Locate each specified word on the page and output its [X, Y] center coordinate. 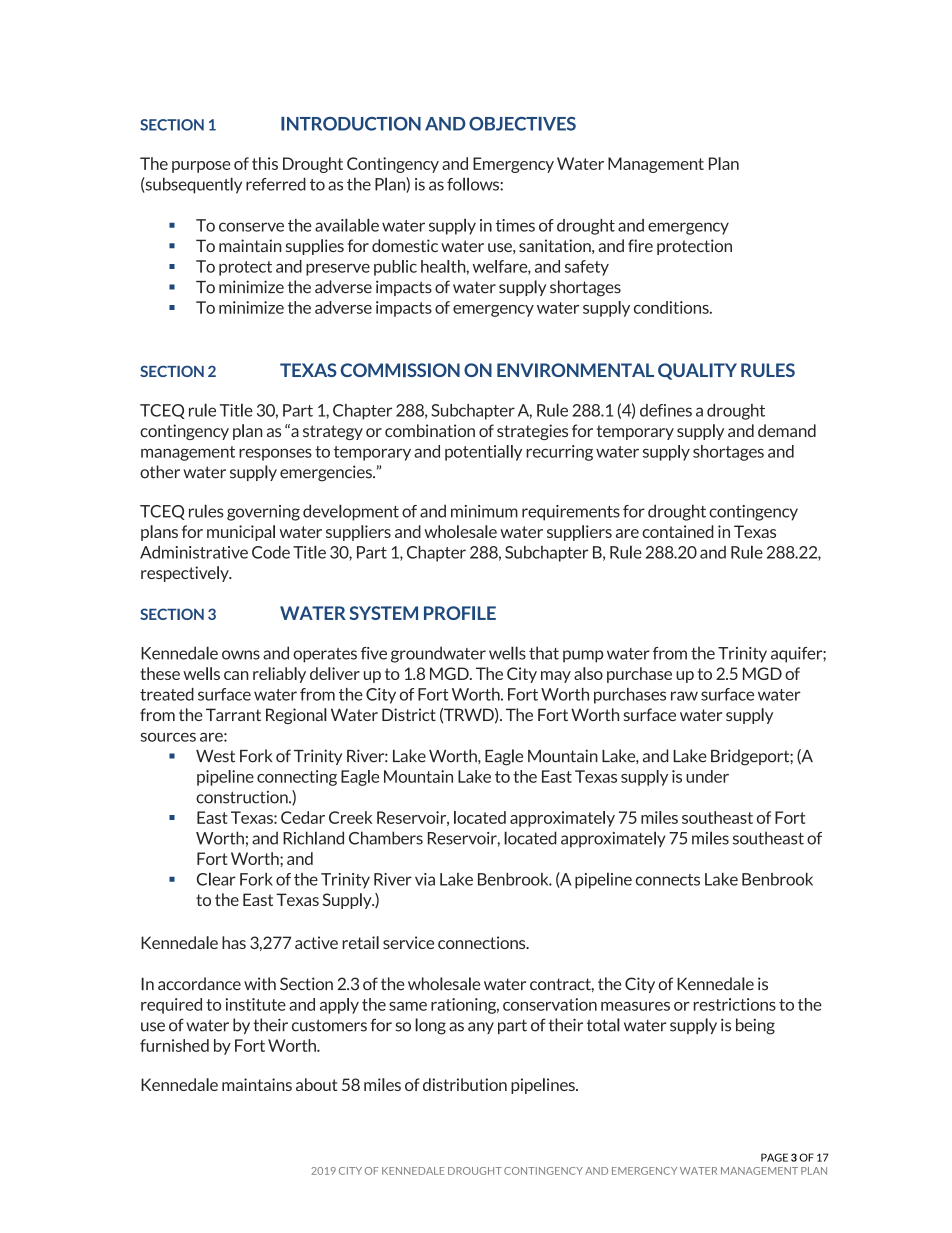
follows [474, 184]
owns [241, 655]
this [265, 163]
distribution [465, 1084]
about [317, 1084]
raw [684, 696]
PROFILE [460, 613]
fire [640, 245]
